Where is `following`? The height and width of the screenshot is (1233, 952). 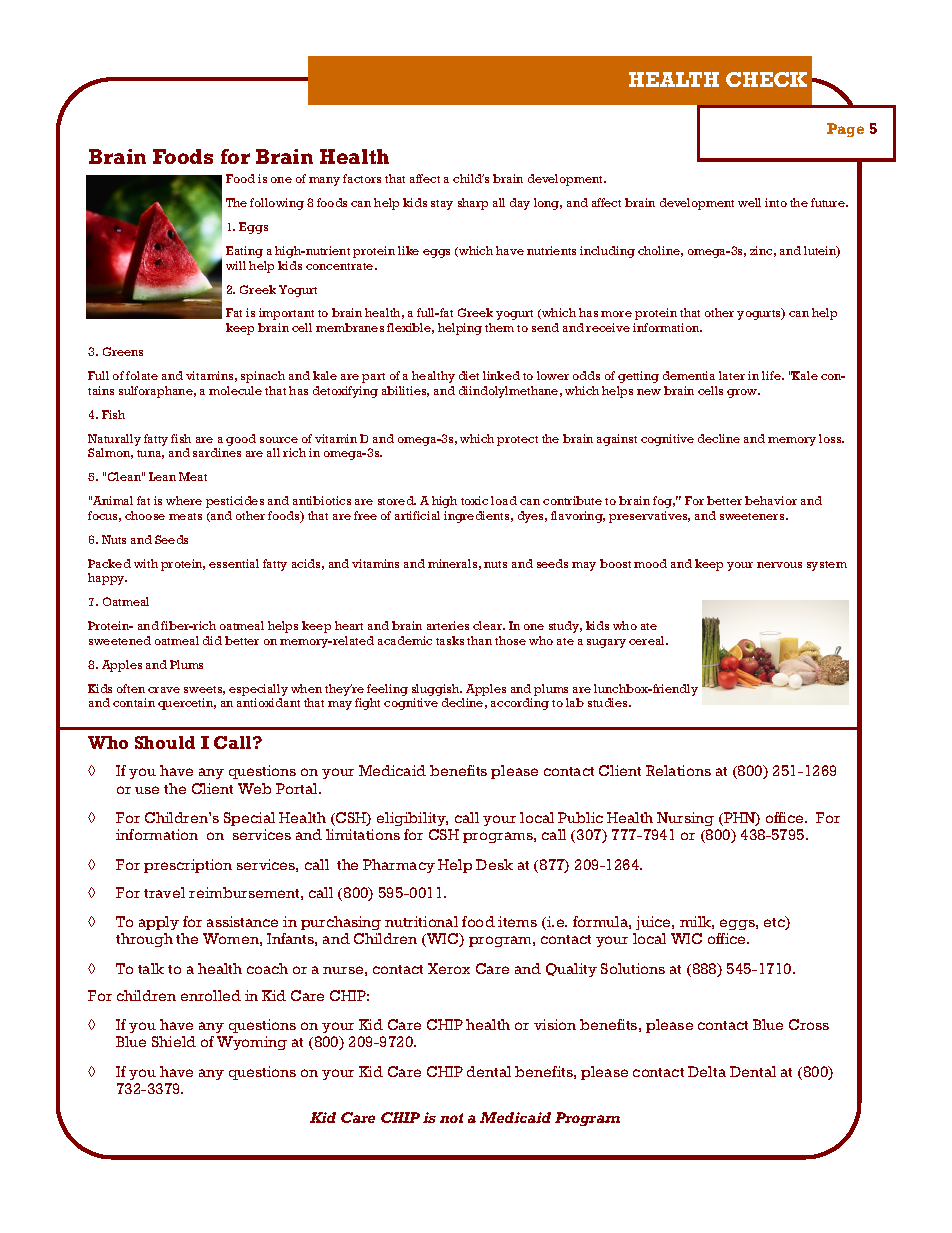
following is located at coordinates (277, 204).
